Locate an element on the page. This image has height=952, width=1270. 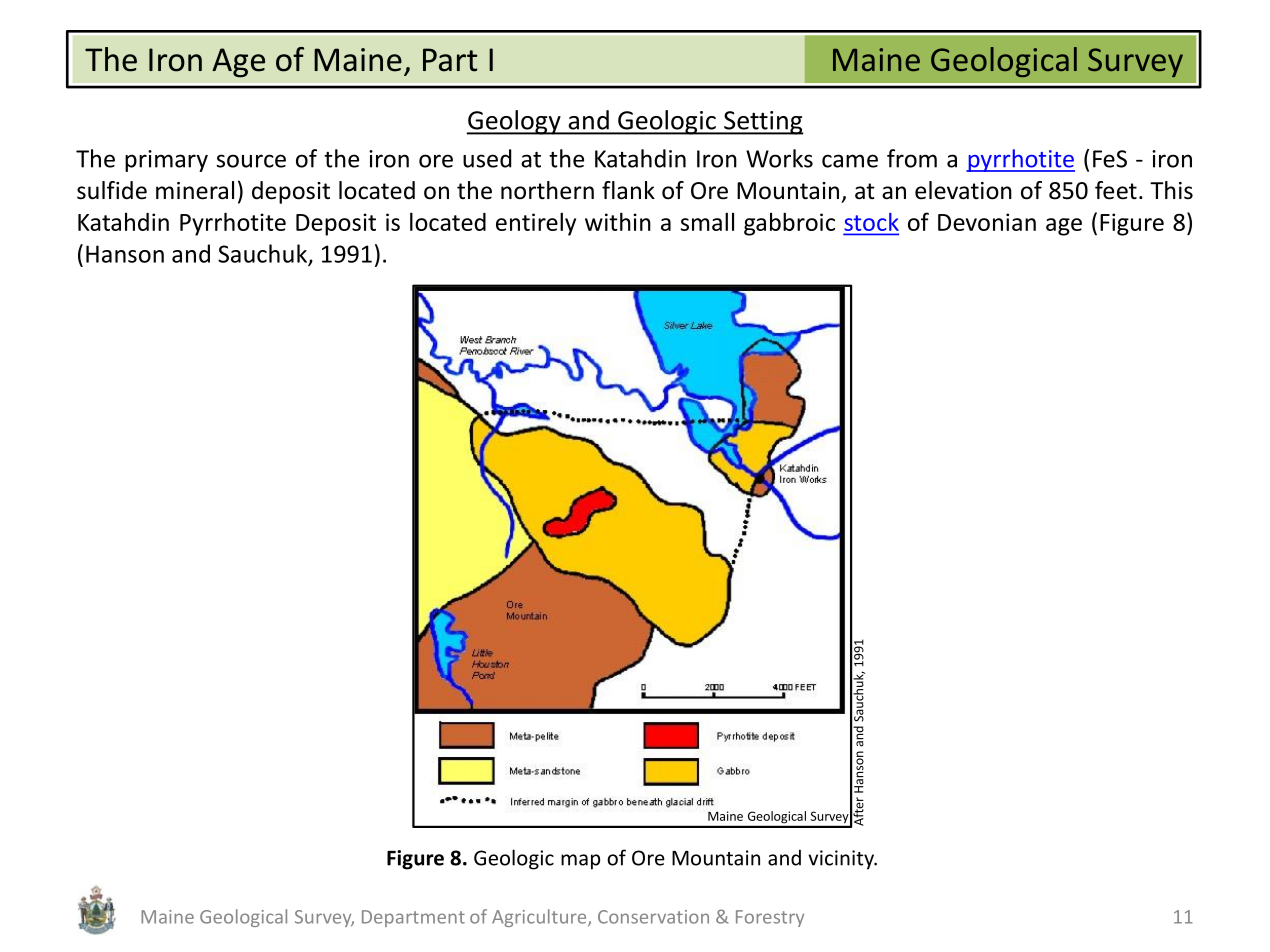
elevation is located at coordinates (963, 190).
